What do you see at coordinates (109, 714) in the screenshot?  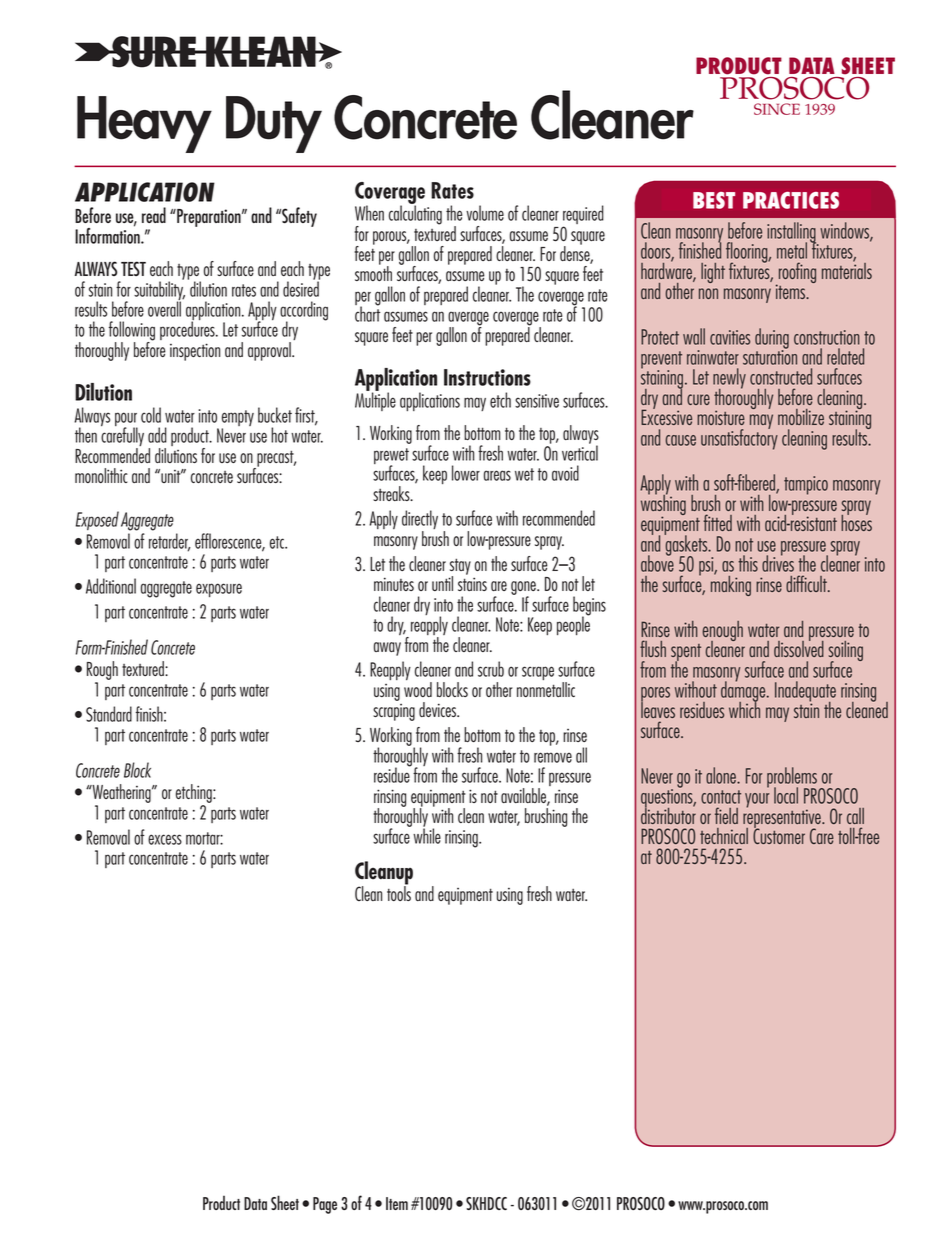 I see `Standard` at bounding box center [109, 714].
